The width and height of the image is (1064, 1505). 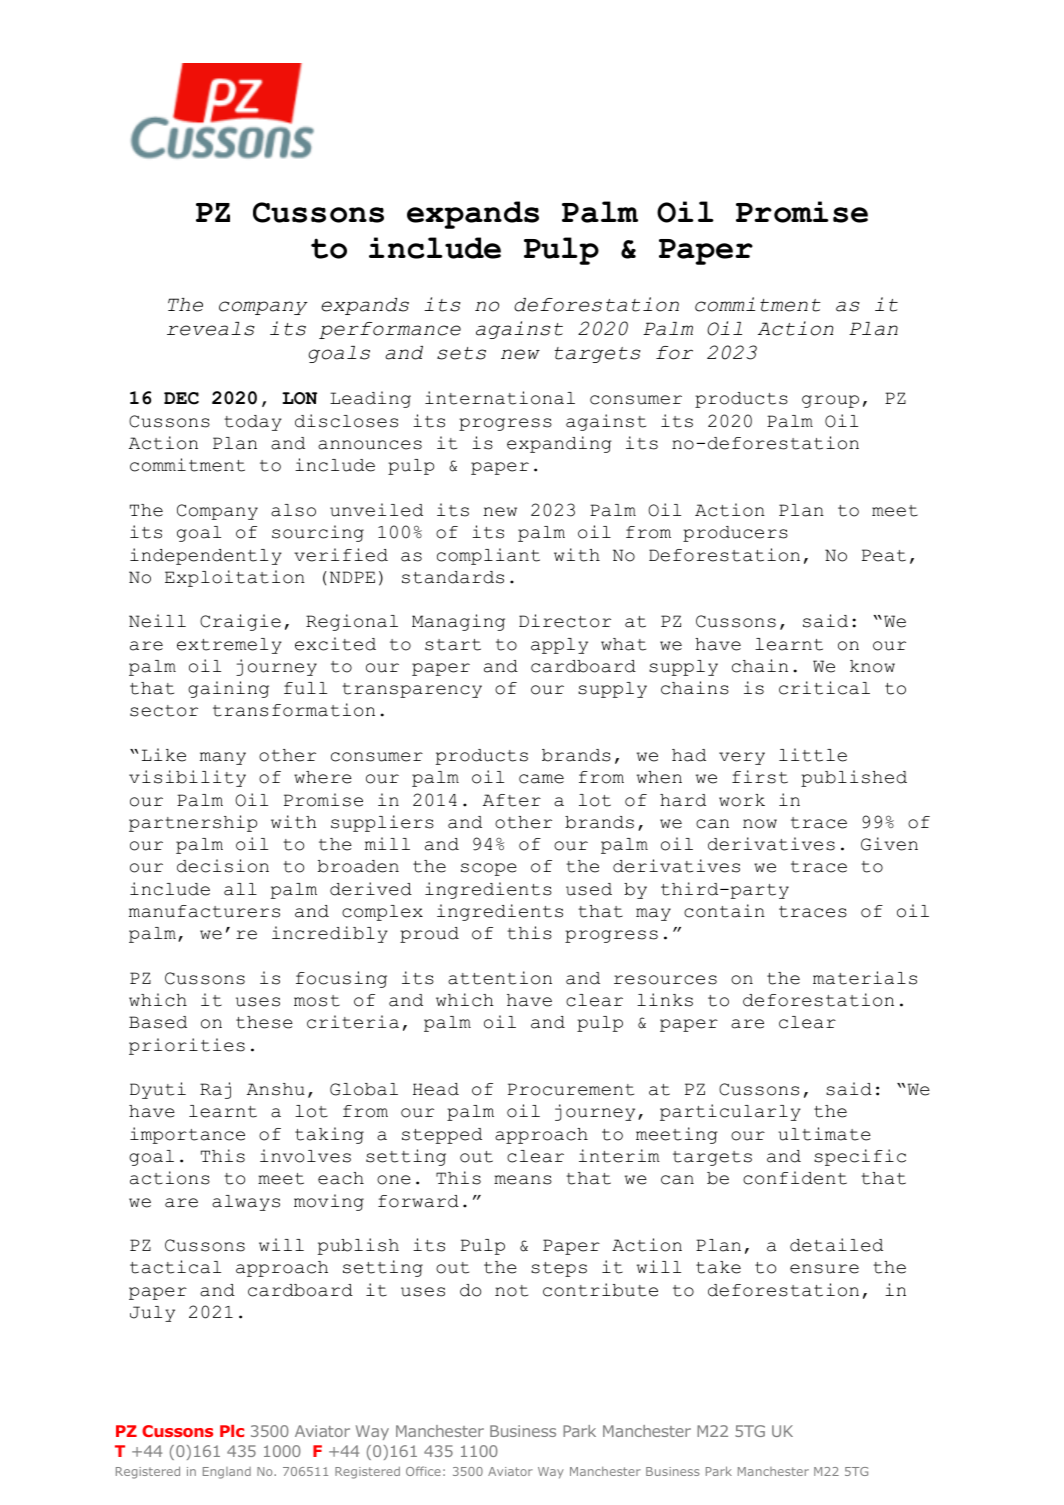 I want to click on Exploitation, so click(x=235, y=578).
